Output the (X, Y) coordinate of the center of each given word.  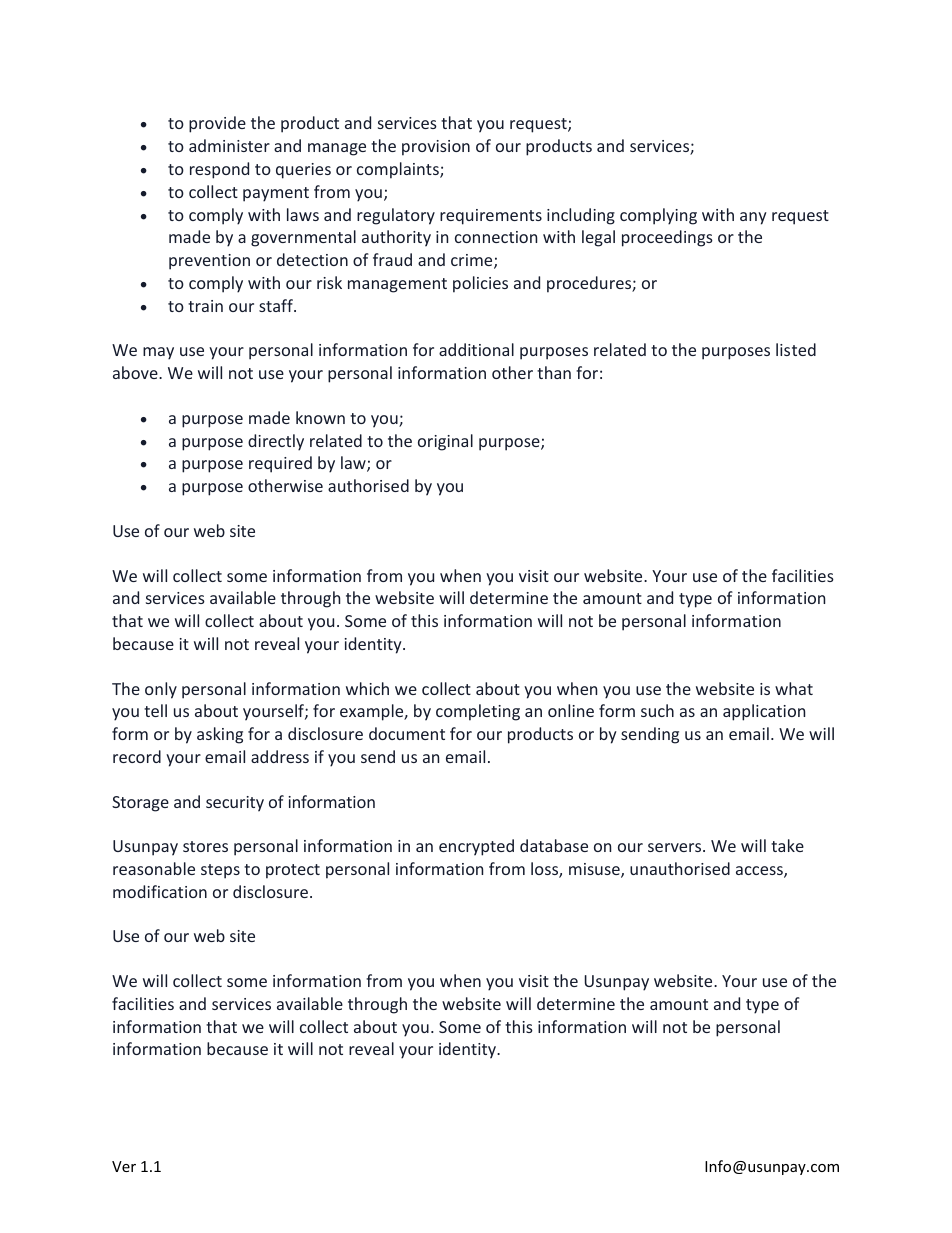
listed (796, 349)
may (158, 353)
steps (220, 871)
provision (436, 148)
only (161, 690)
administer (229, 145)
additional (476, 349)
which (367, 688)
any (753, 218)
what (794, 688)
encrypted (476, 847)
